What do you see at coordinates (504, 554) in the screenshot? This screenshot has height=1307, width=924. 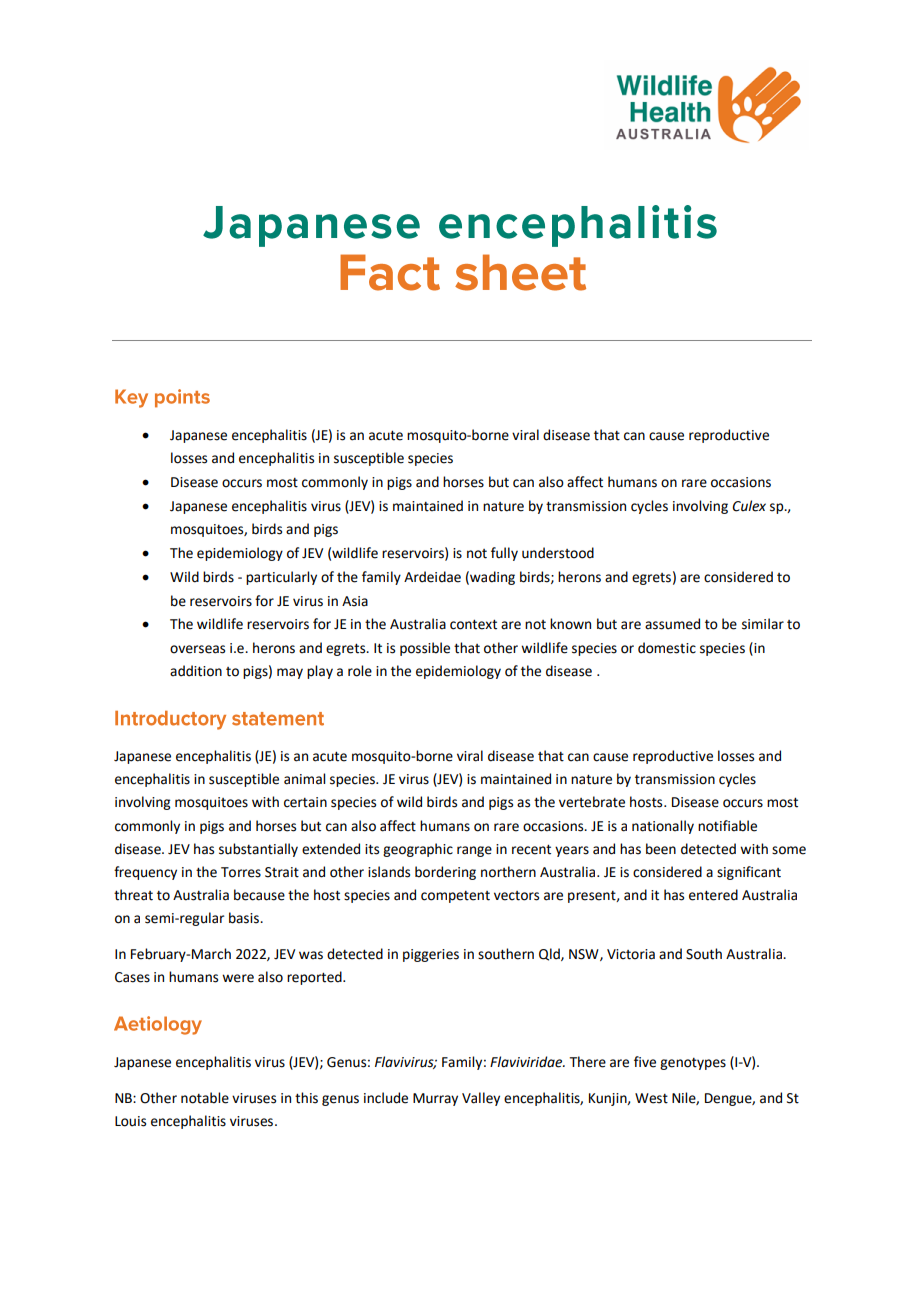 I see `fully` at bounding box center [504, 554].
